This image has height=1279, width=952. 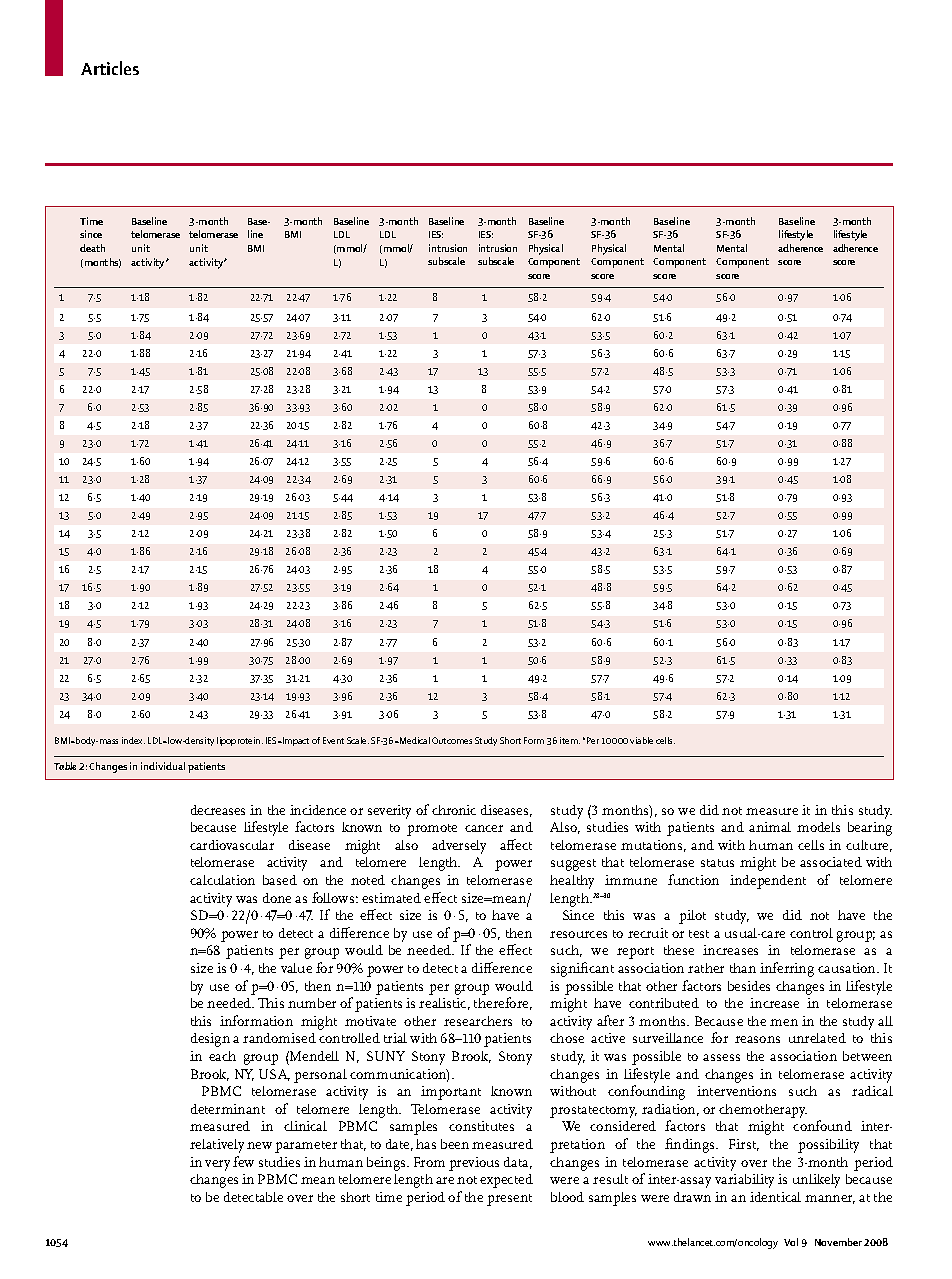 I want to click on death, so click(x=92, y=248).
